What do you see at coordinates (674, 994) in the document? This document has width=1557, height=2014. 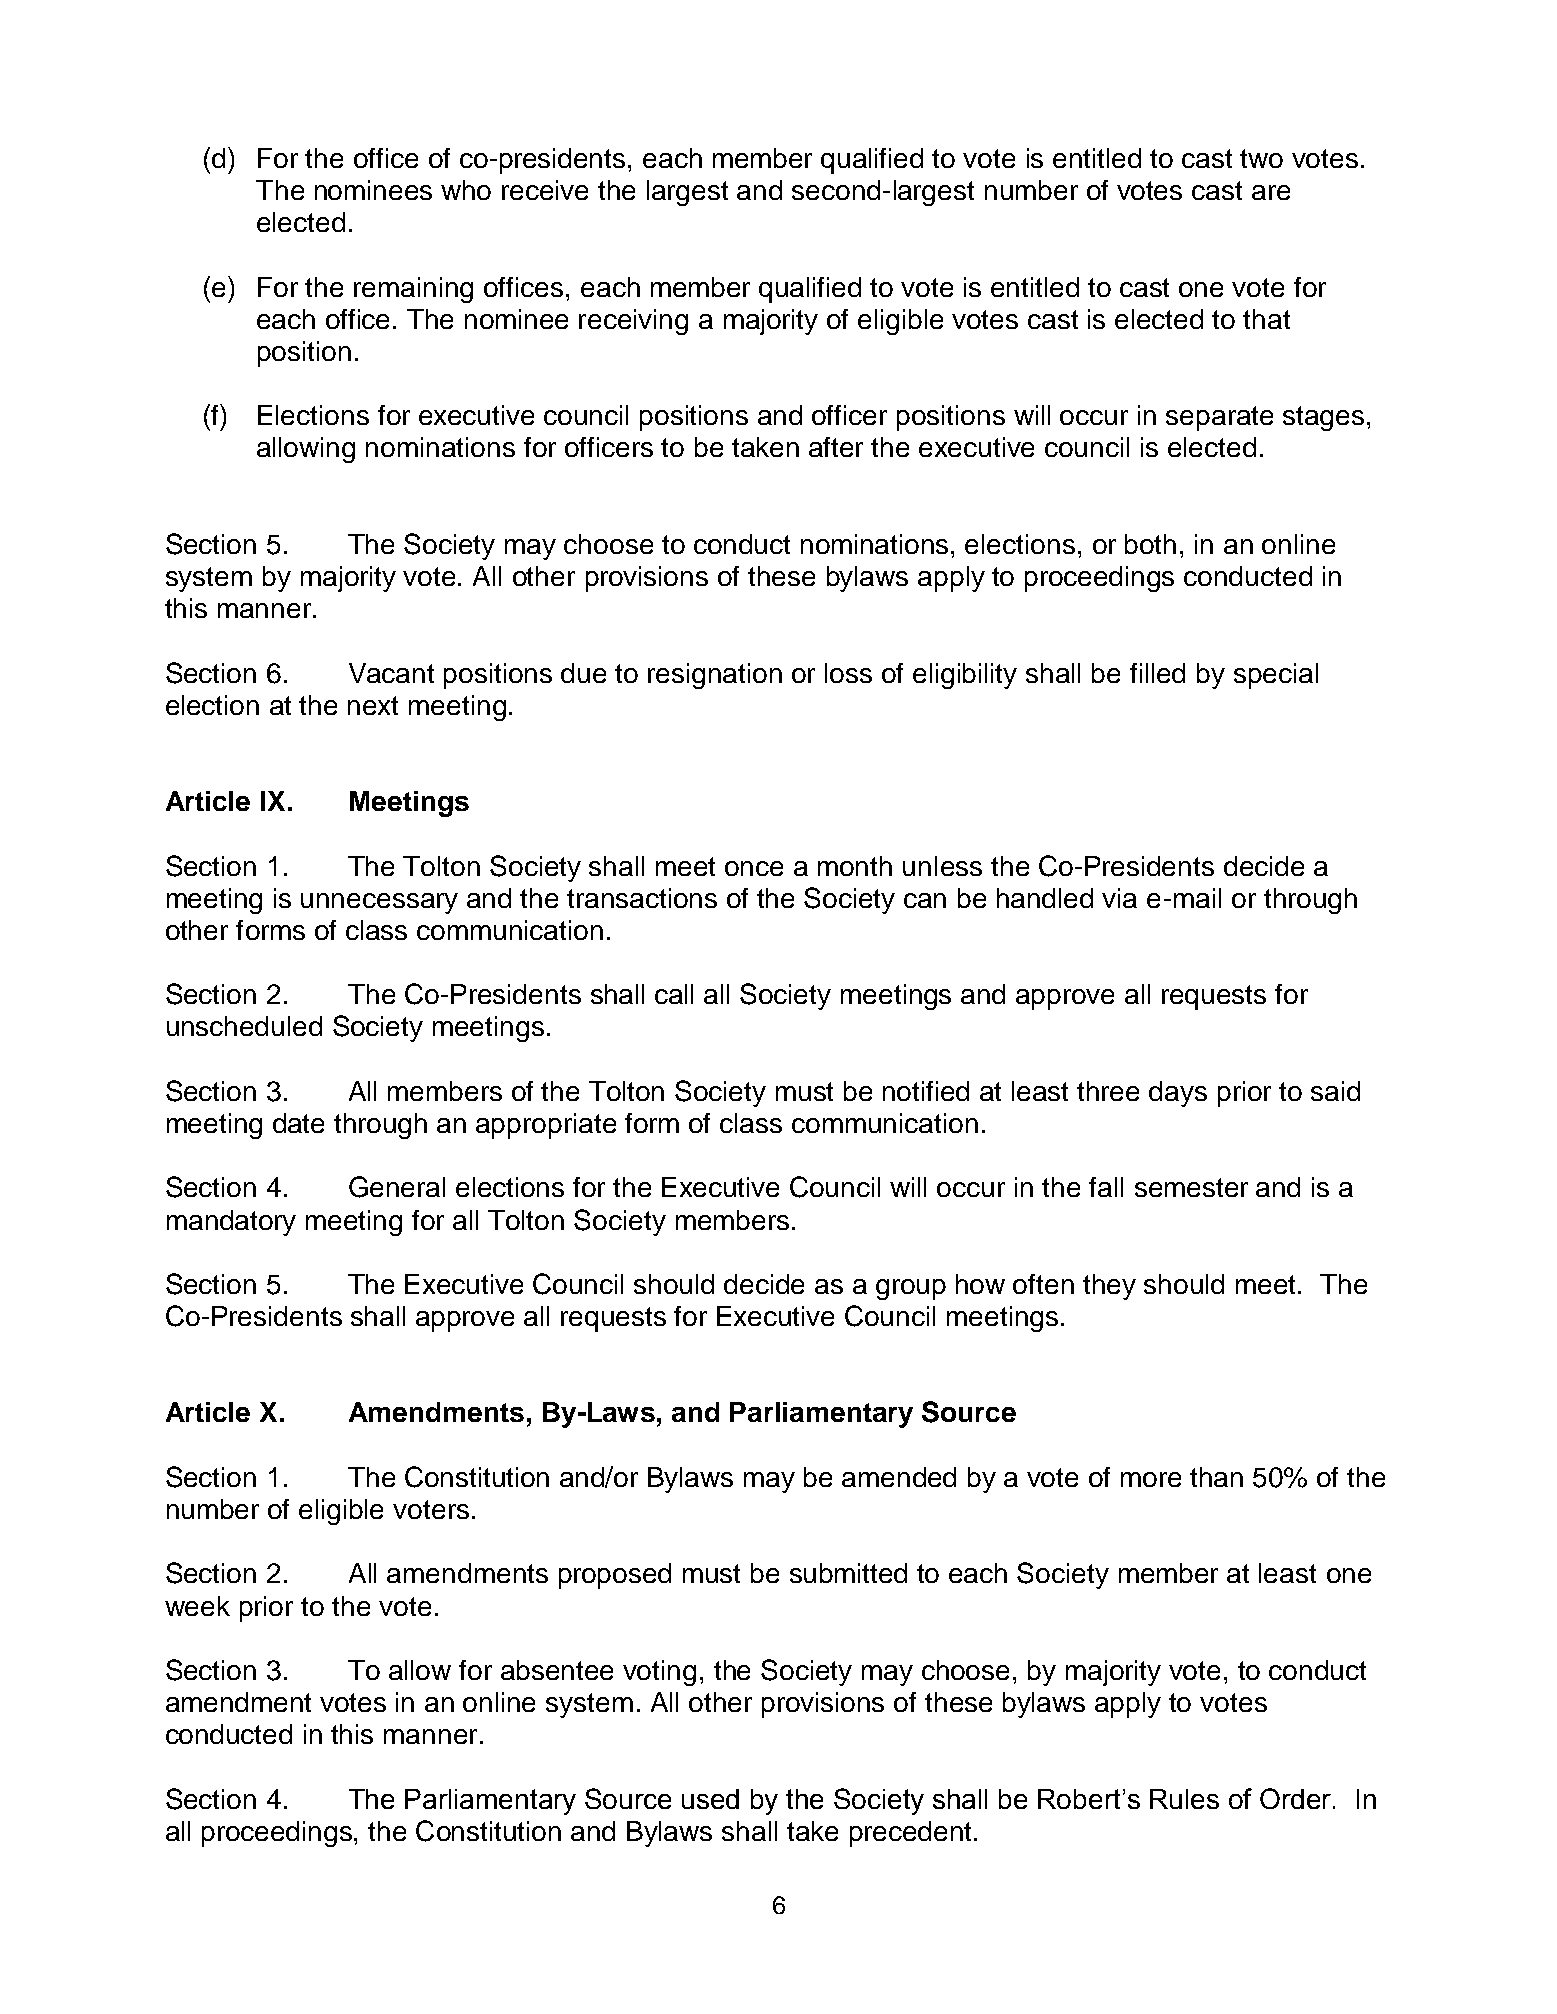 I see `call` at bounding box center [674, 994].
